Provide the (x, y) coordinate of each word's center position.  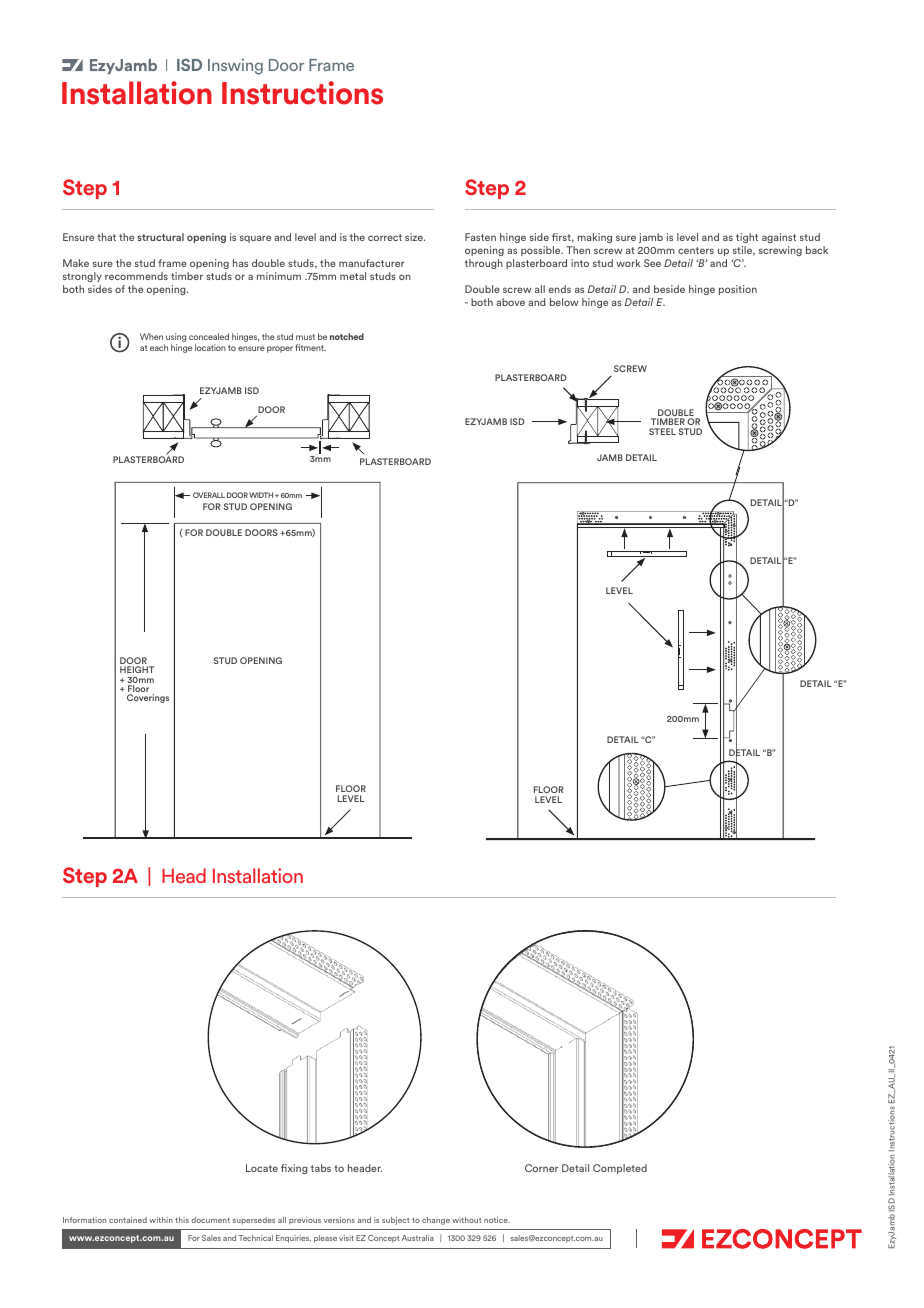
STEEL (662, 431)
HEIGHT (137, 669)
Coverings (148, 698)
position (738, 290)
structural (160, 237)
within (161, 1220)
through (484, 264)
